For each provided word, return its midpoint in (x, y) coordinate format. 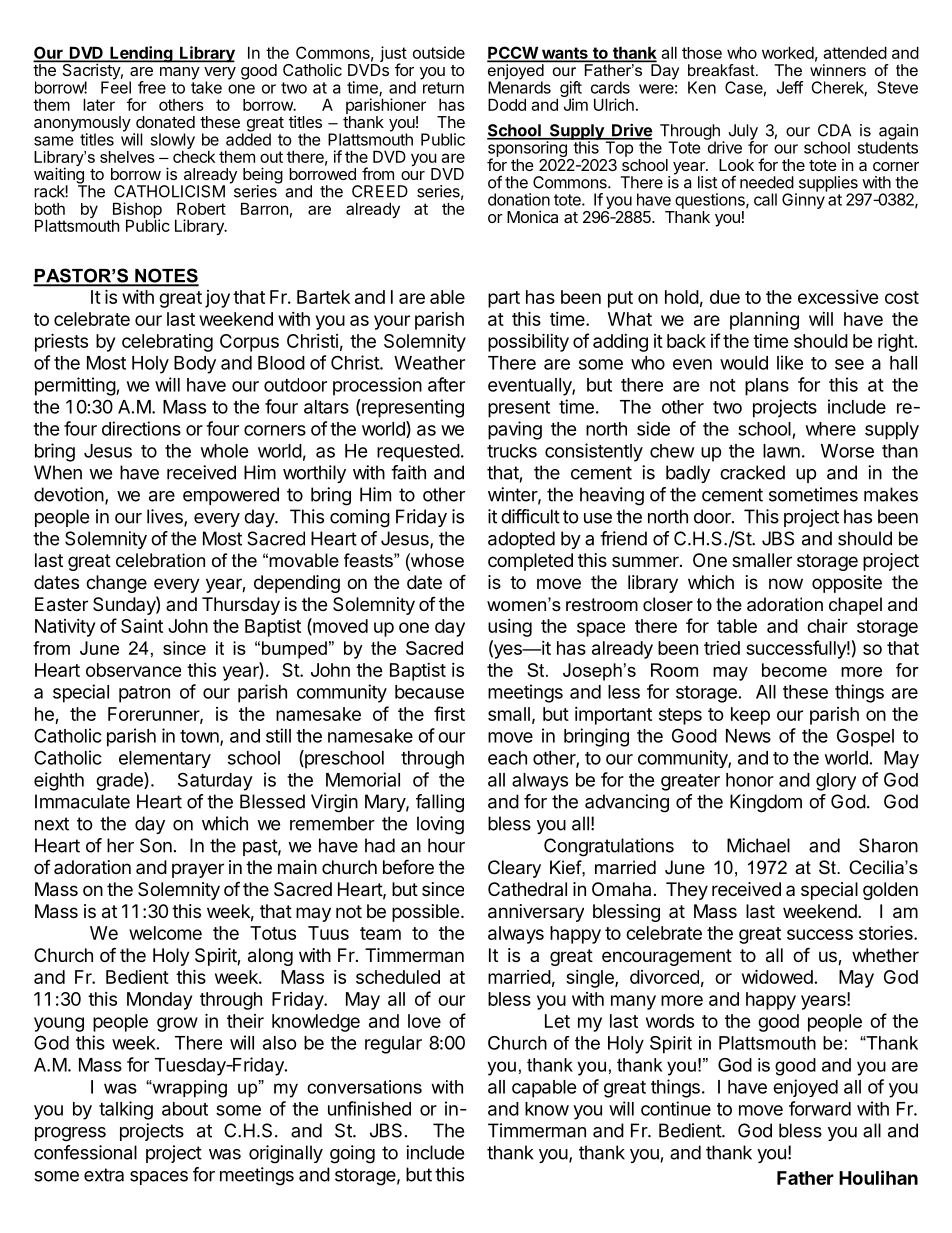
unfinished (369, 1108)
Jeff (790, 87)
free (152, 87)
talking (126, 1110)
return (443, 88)
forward (820, 1108)
